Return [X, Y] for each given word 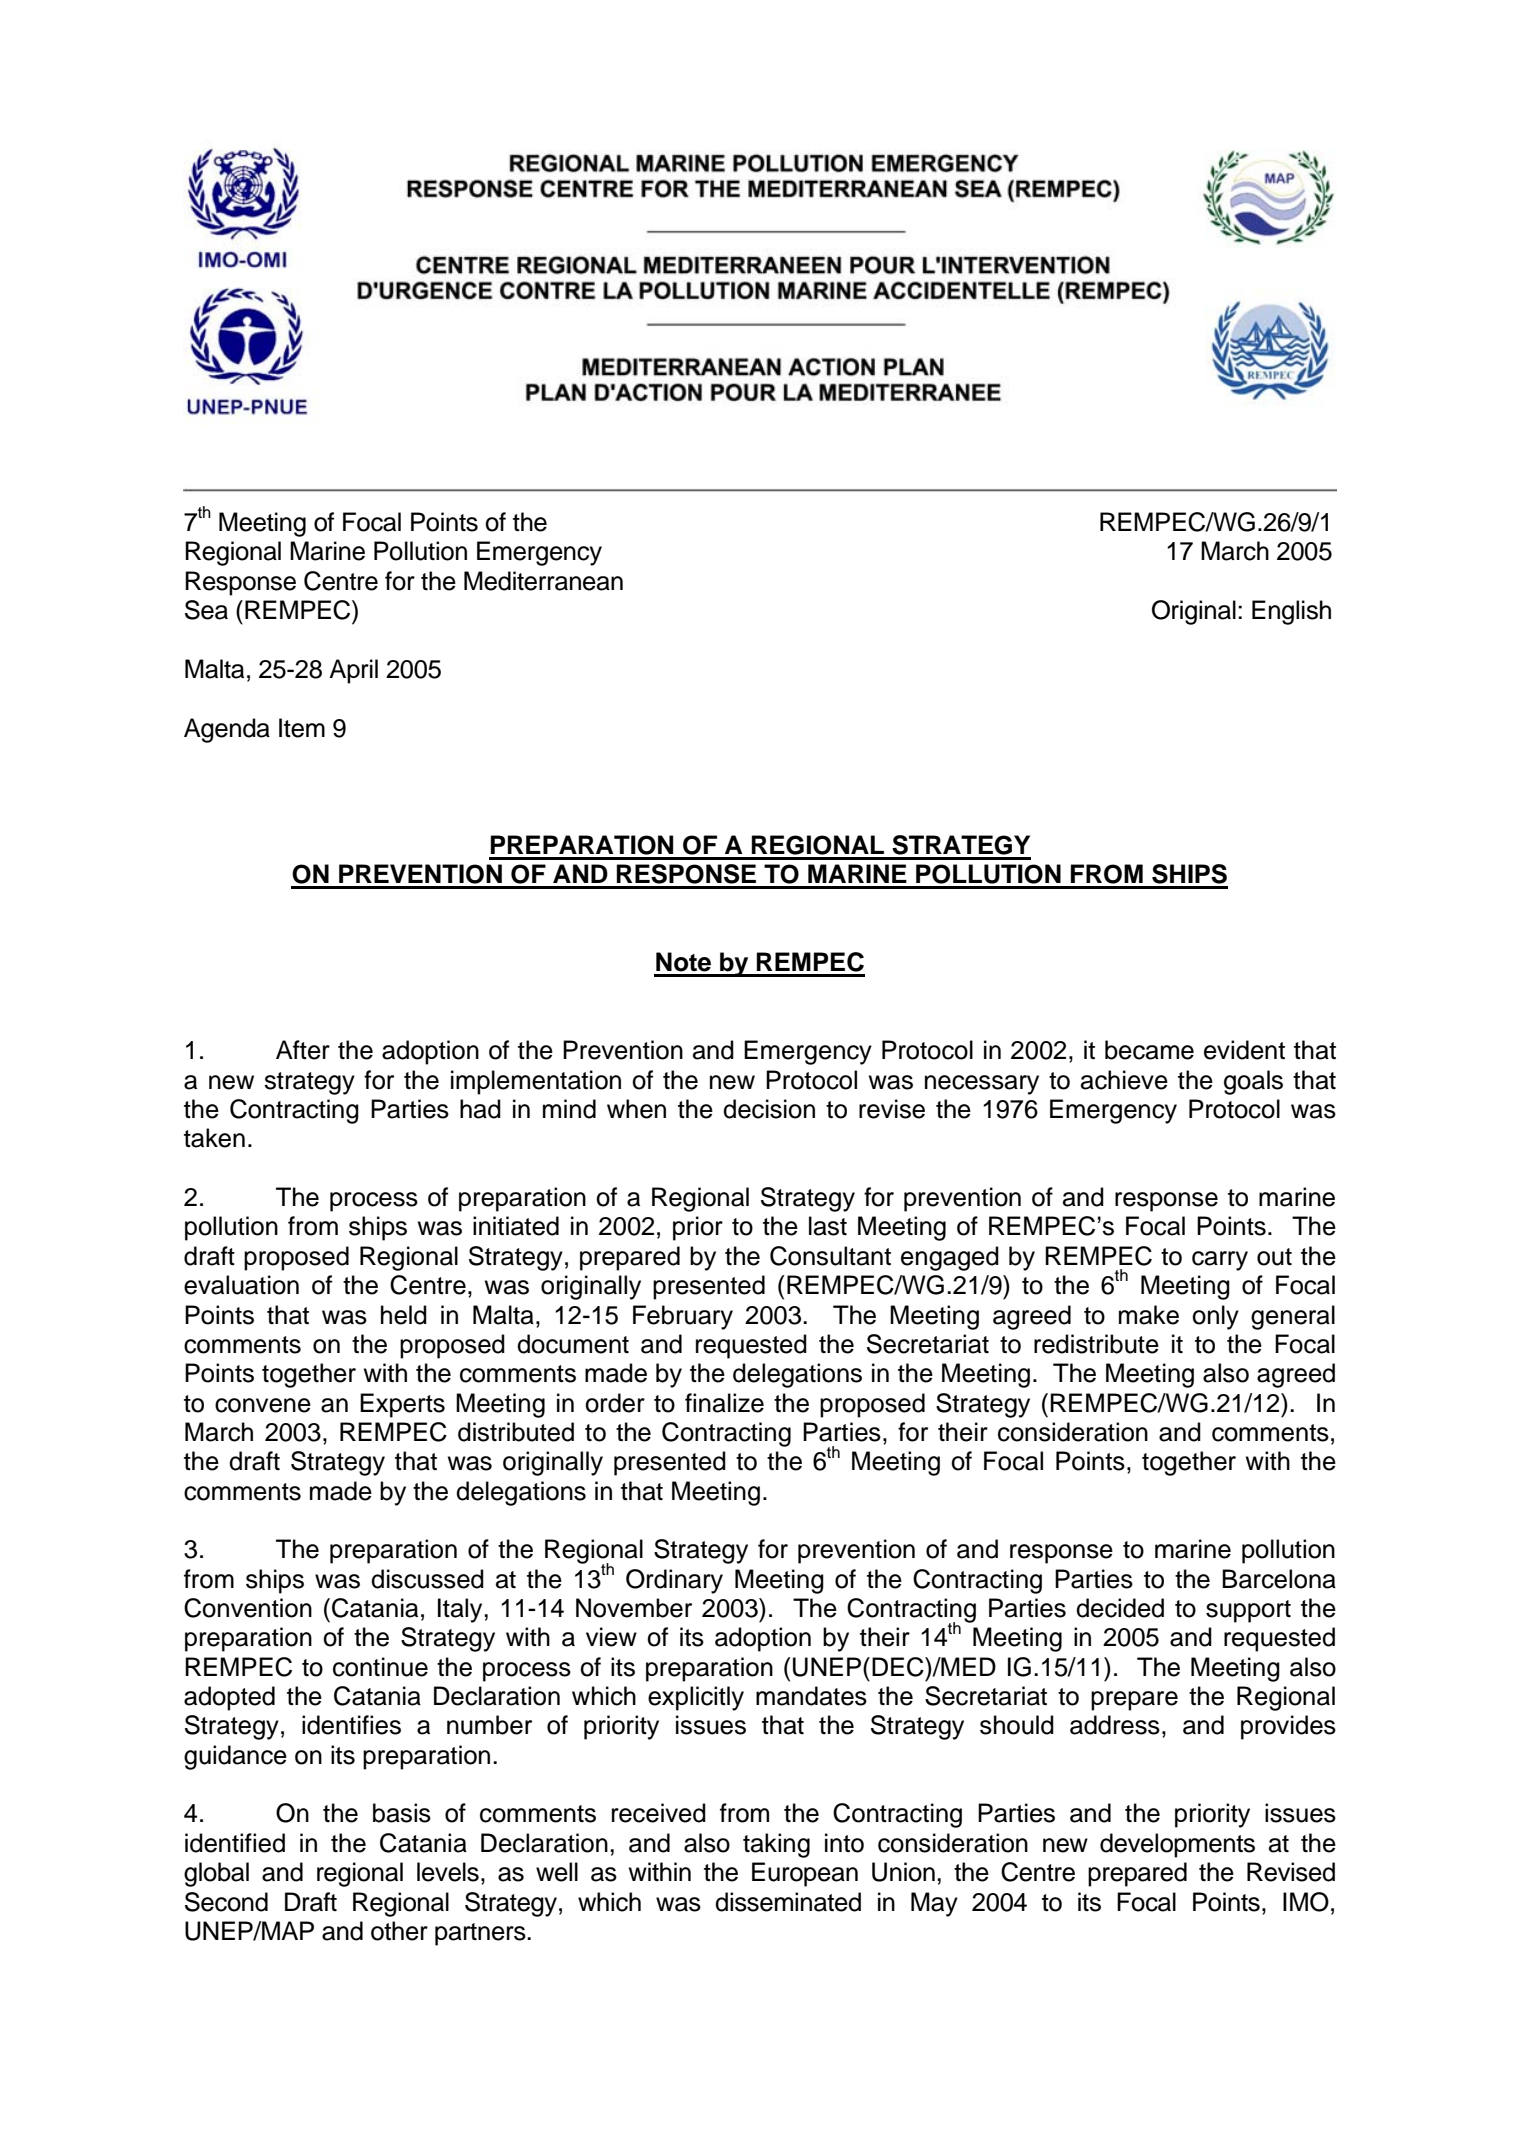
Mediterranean [543, 581]
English [1291, 612]
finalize [724, 1403]
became [1149, 1050]
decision [769, 1109]
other [399, 1931]
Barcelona [1279, 1579]
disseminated [788, 1902]
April [353, 671]
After [303, 1050]
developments [1177, 1845]
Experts [402, 1405]
